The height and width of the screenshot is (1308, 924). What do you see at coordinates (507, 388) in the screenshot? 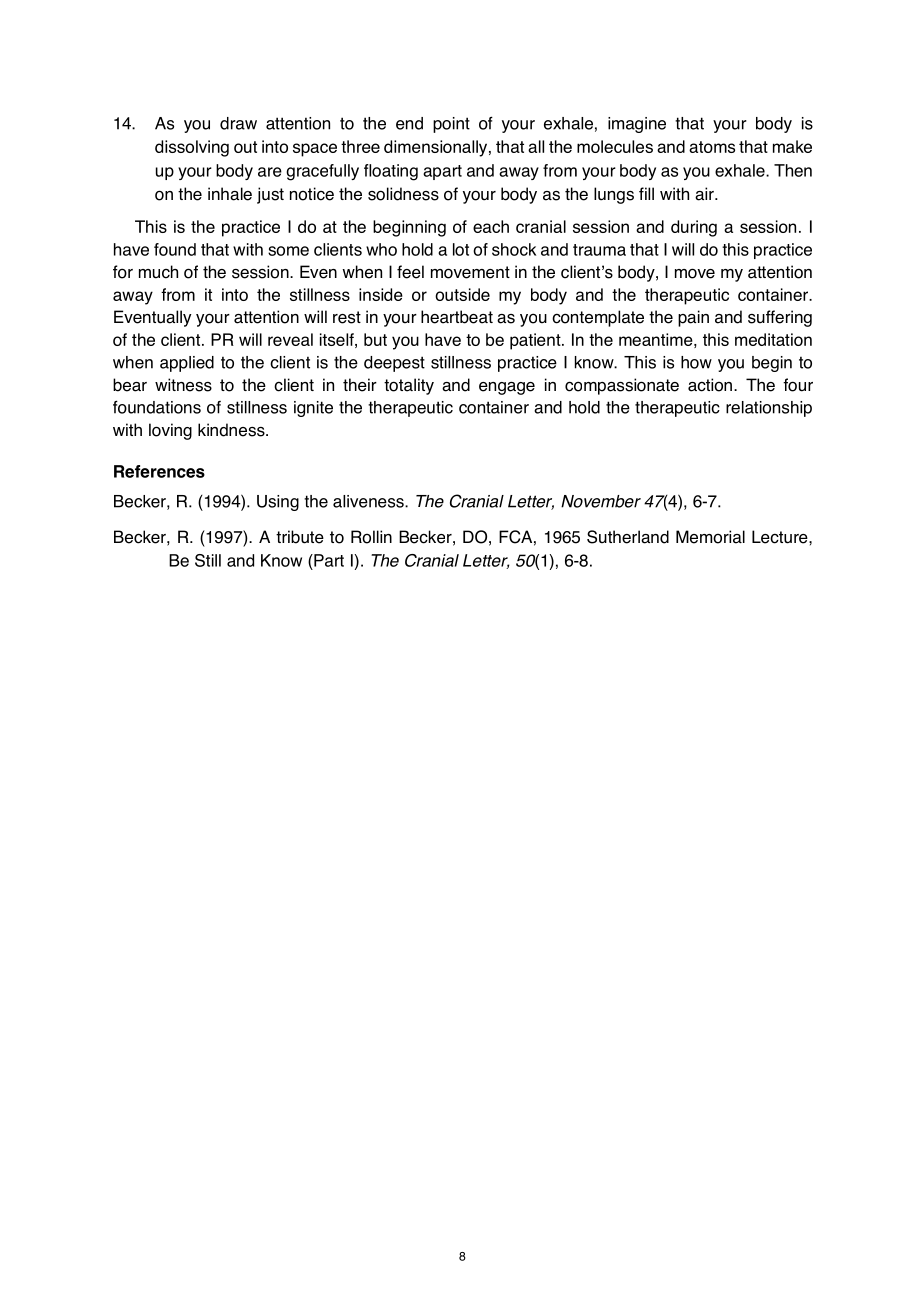
I see `engage` at bounding box center [507, 388].
